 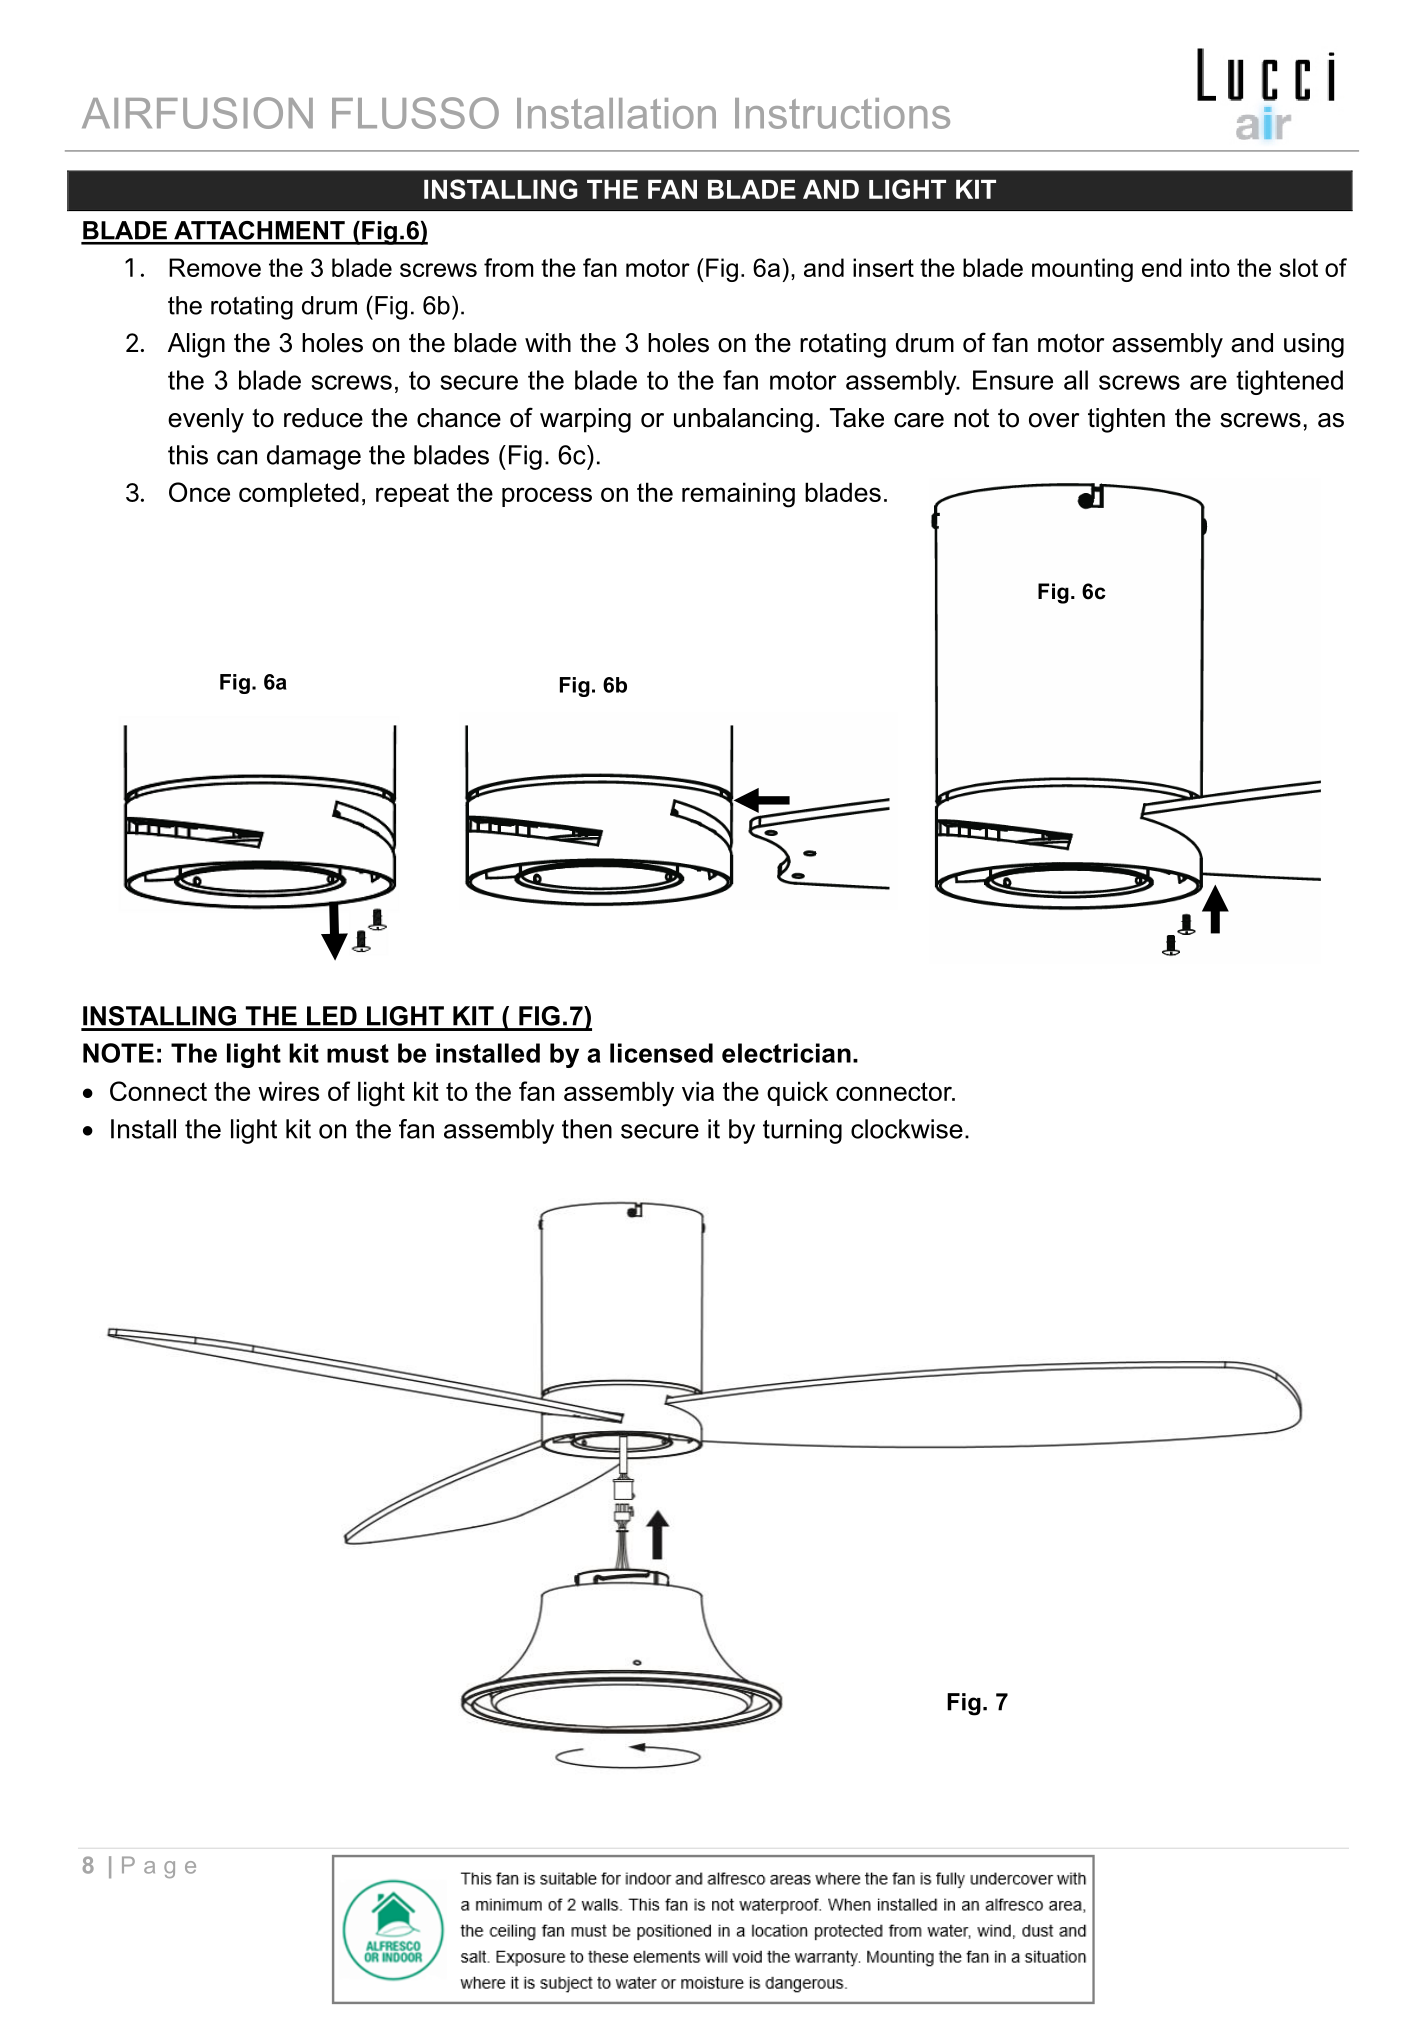 I want to click on clockwise, so click(x=907, y=1129).
